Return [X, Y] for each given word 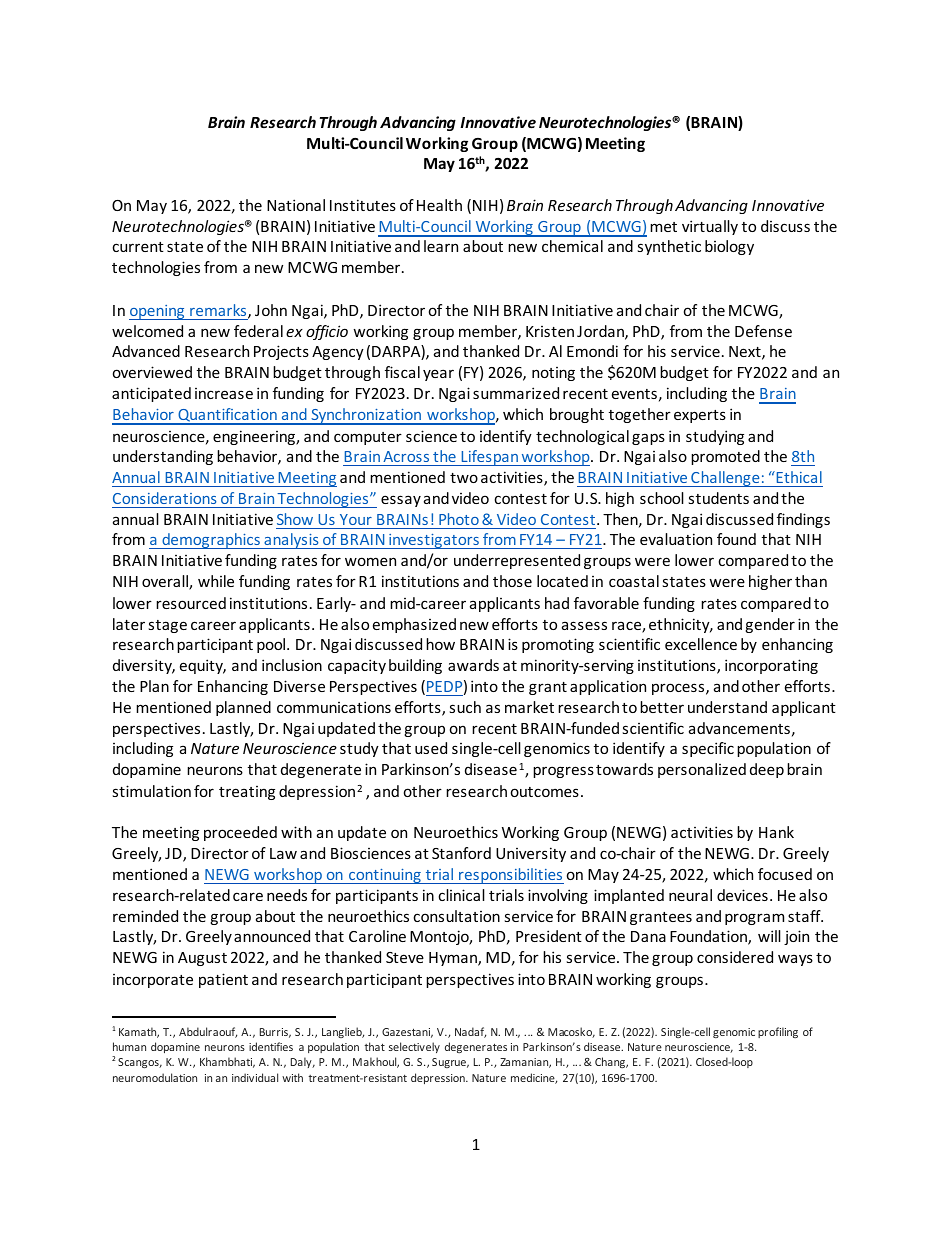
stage [167, 626]
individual [255, 1077]
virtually [710, 227]
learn [441, 246]
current [138, 247]
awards [473, 665]
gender [770, 625]
